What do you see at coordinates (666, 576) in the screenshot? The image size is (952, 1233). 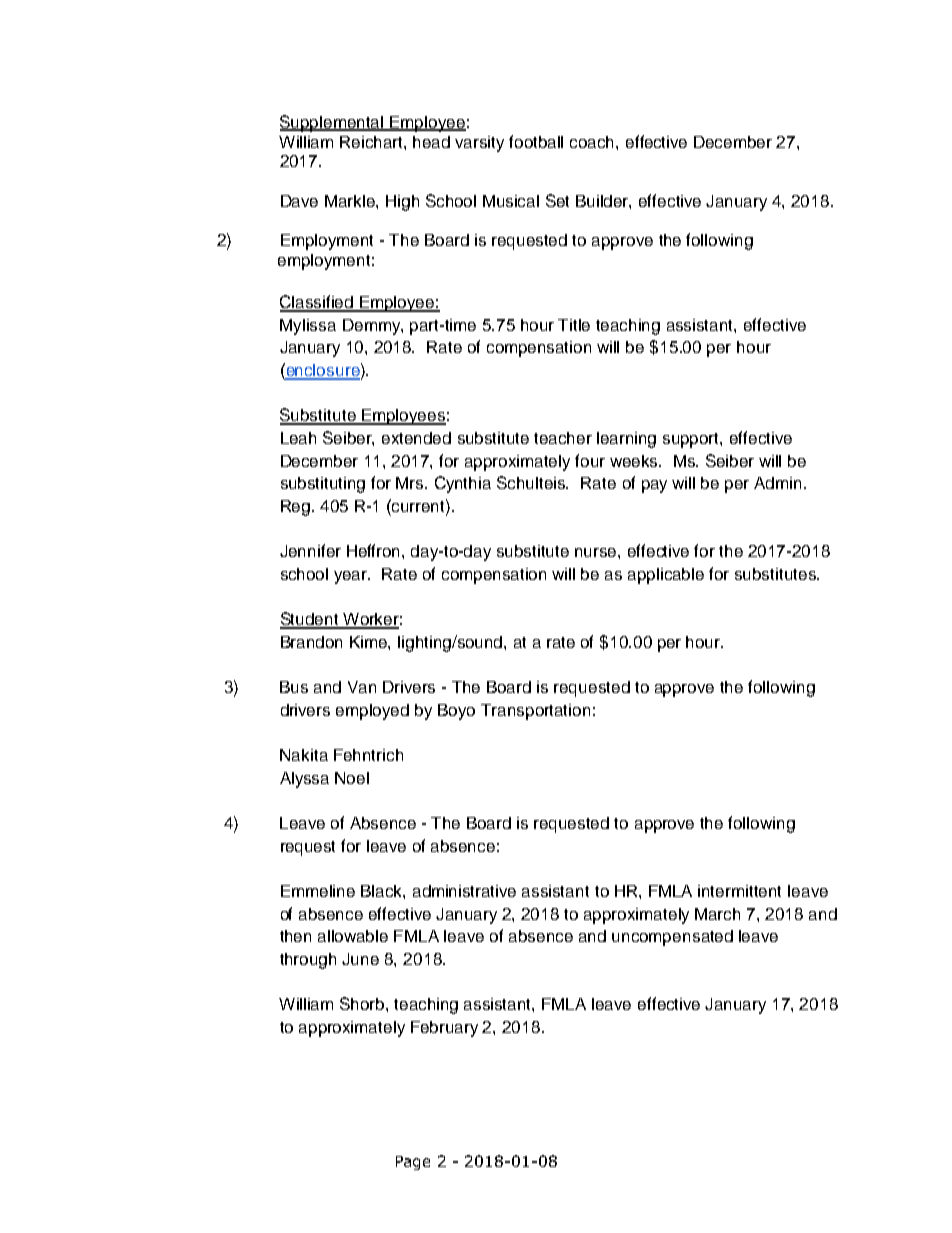 I see `applicable` at bounding box center [666, 576].
